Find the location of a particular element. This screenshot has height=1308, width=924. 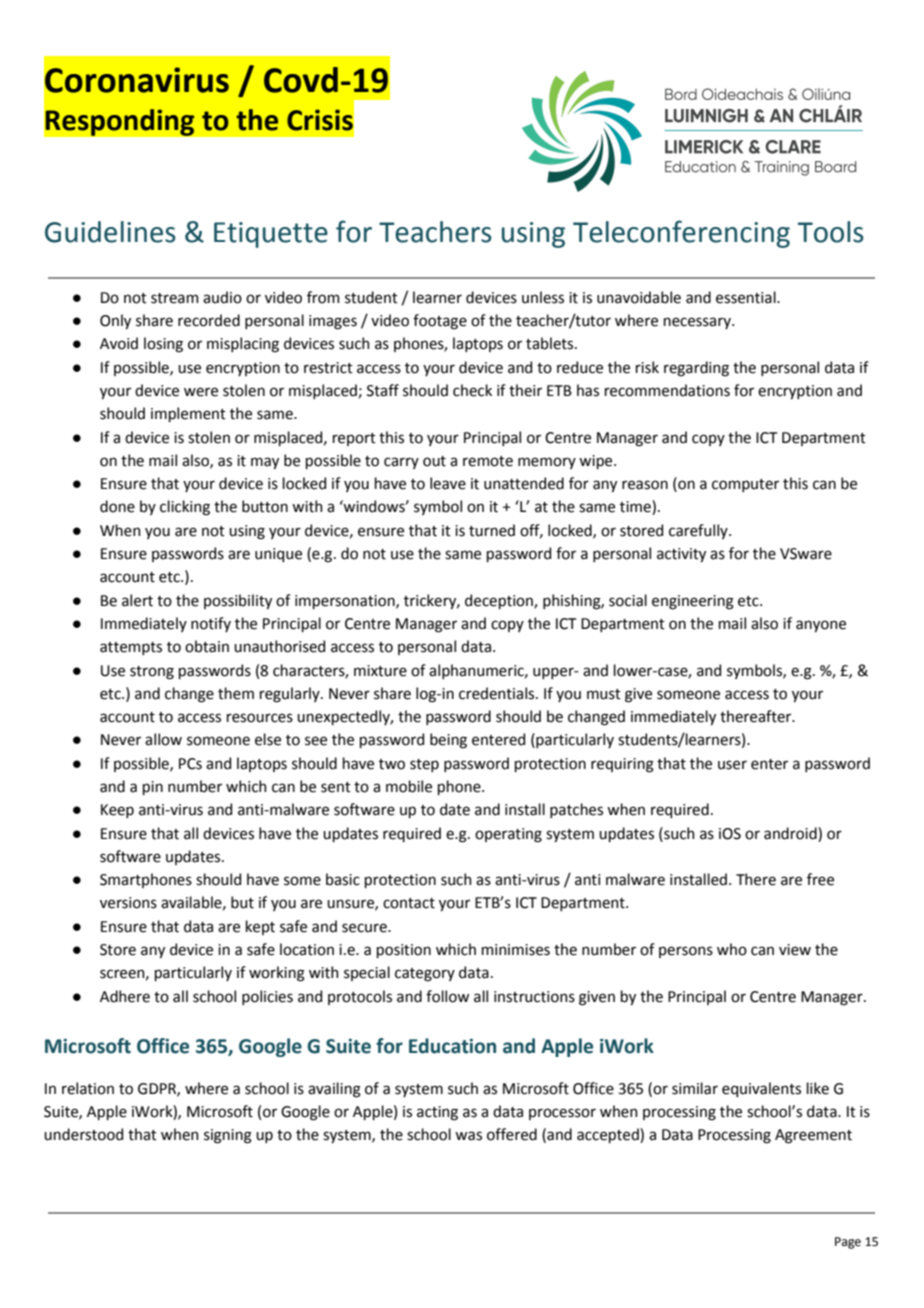

computer is located at coordinates (745, 485).
